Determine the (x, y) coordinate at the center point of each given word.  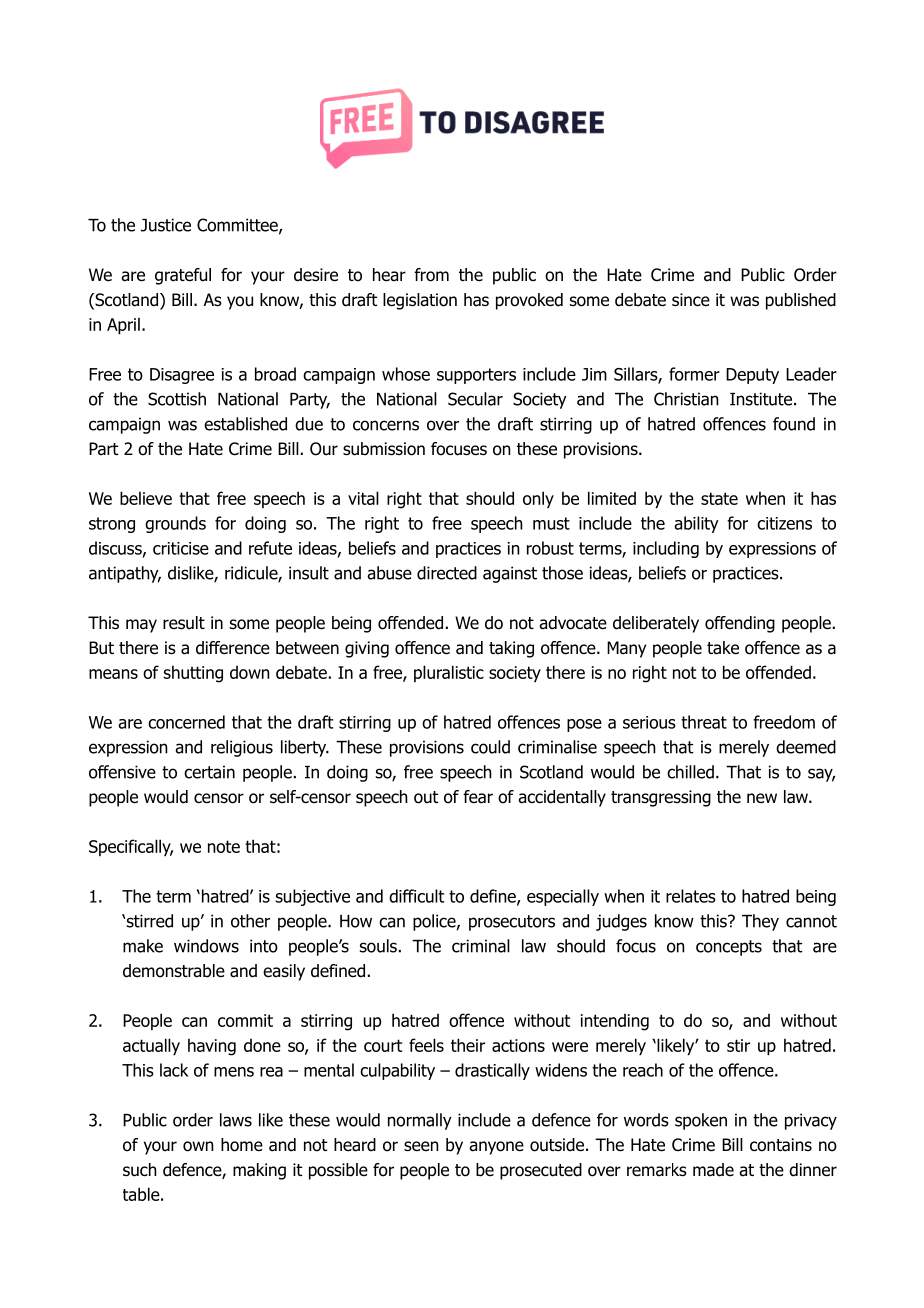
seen (421, 1146)
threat (704, 722)
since (691, 300)
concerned (186, 722)
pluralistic (449, 673)
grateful (183, 276)
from (431, 275)
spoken (701, 1121)
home (242, 1145)
